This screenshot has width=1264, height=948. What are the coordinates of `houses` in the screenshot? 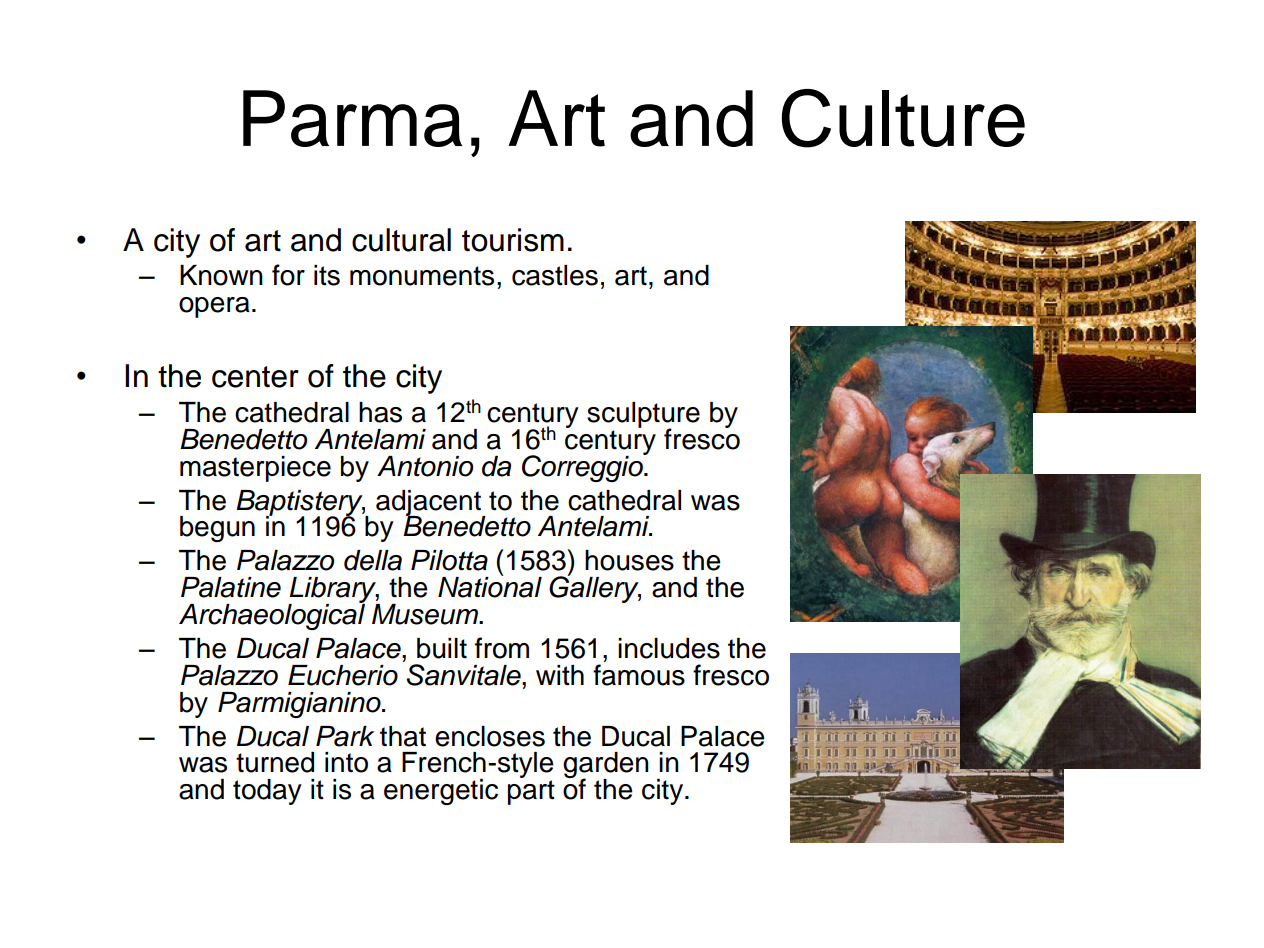 It's located at (629, 560).
